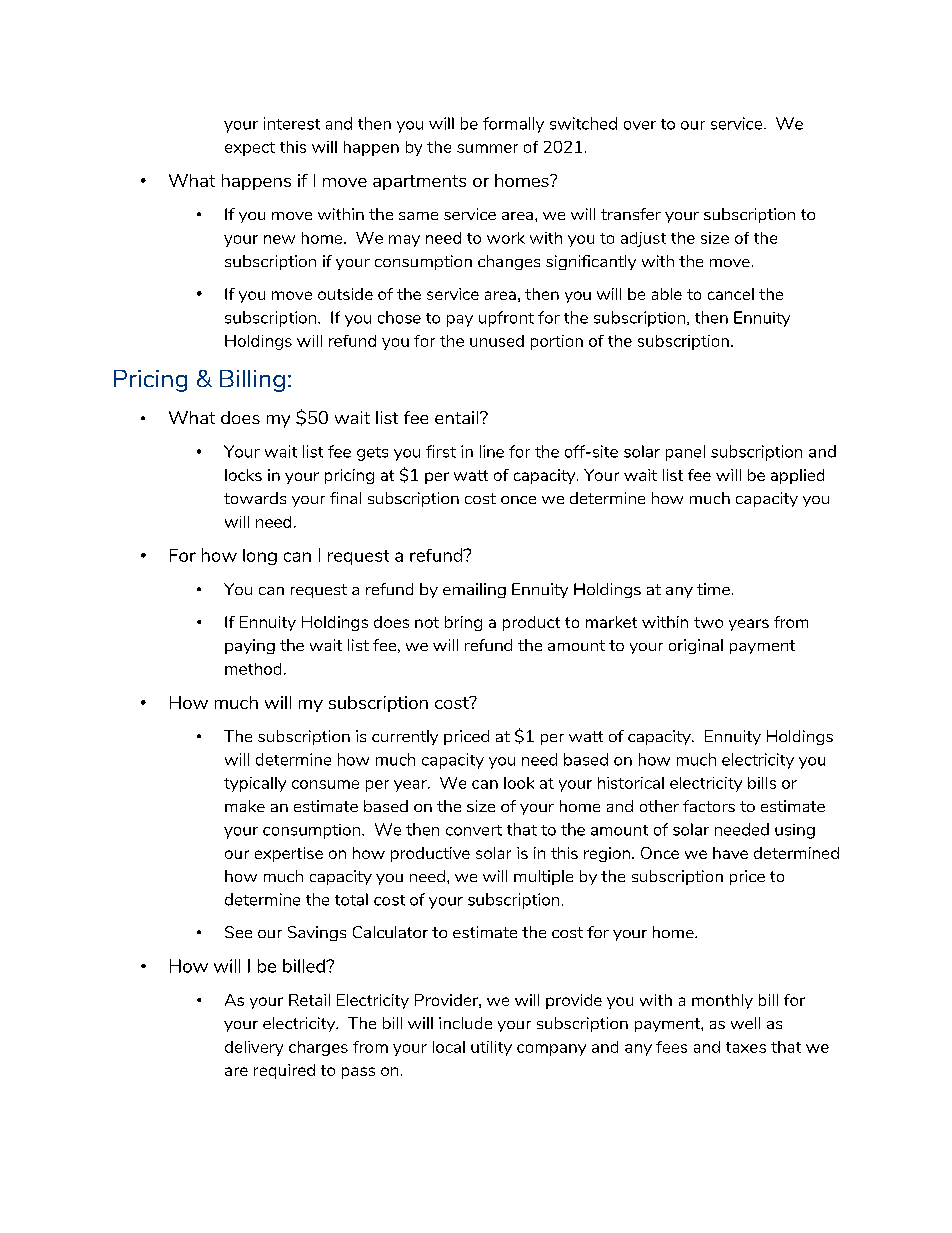  What do you see at coordinates (709, 806) in the screenshot?
I see `factors` at bounding box center [709, 806].
